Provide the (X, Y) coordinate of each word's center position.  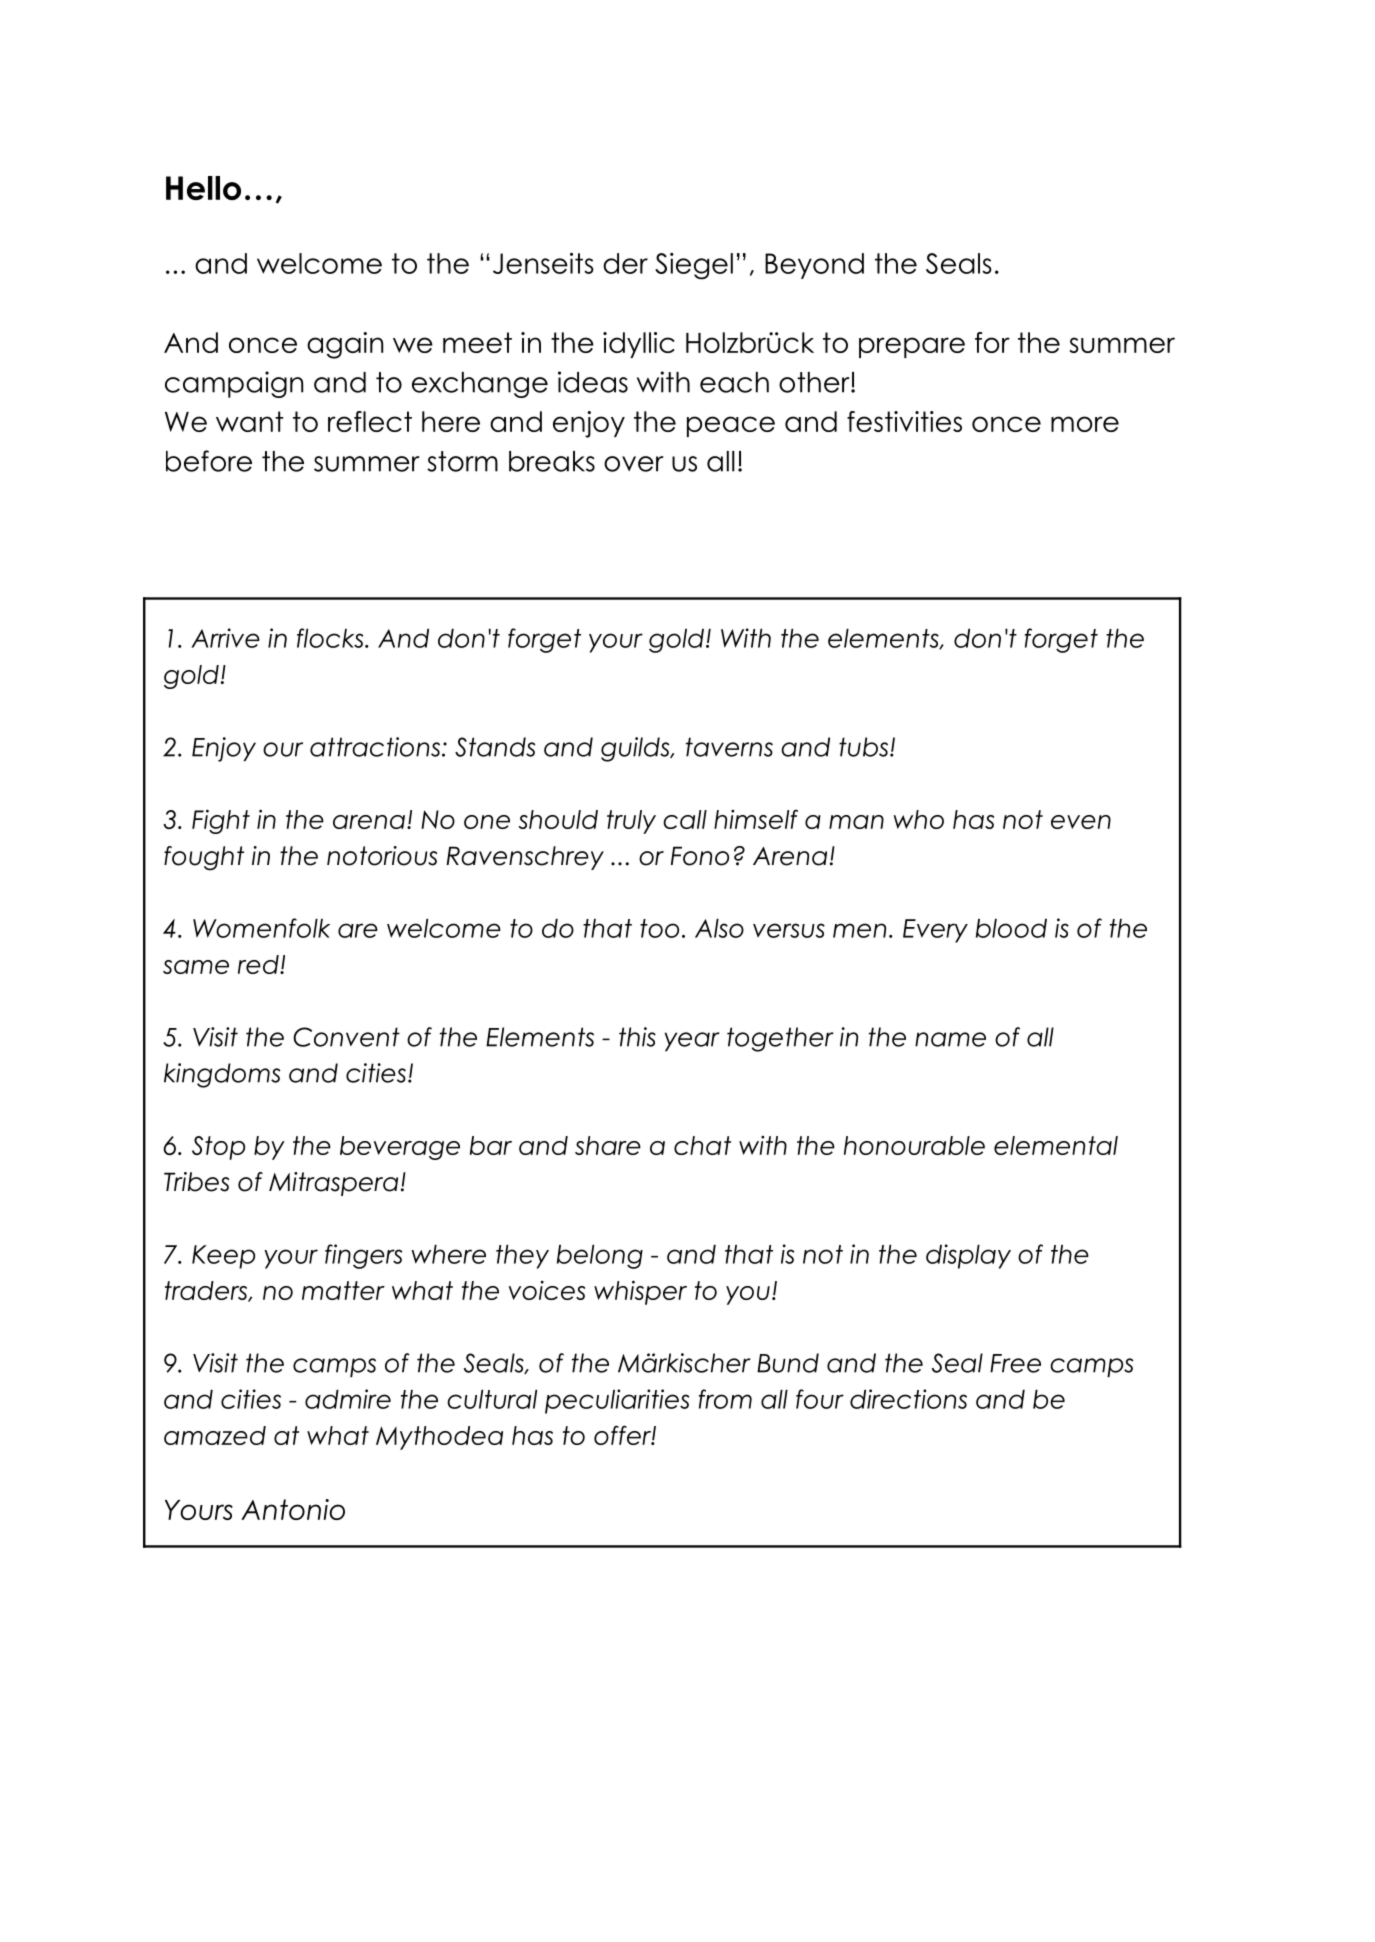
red (259, 964)
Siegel (694, 266)
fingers (363, 1256)
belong (600, 1257)
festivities (904, 421)
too (659, 928)
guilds (636, 749)
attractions (375, 747)
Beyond (814, 266)
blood (1011, 928)
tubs (865, 747)
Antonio (293, 1509)
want (249, 421)
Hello (203, 188)
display (968, 1256)
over (634, 464)
